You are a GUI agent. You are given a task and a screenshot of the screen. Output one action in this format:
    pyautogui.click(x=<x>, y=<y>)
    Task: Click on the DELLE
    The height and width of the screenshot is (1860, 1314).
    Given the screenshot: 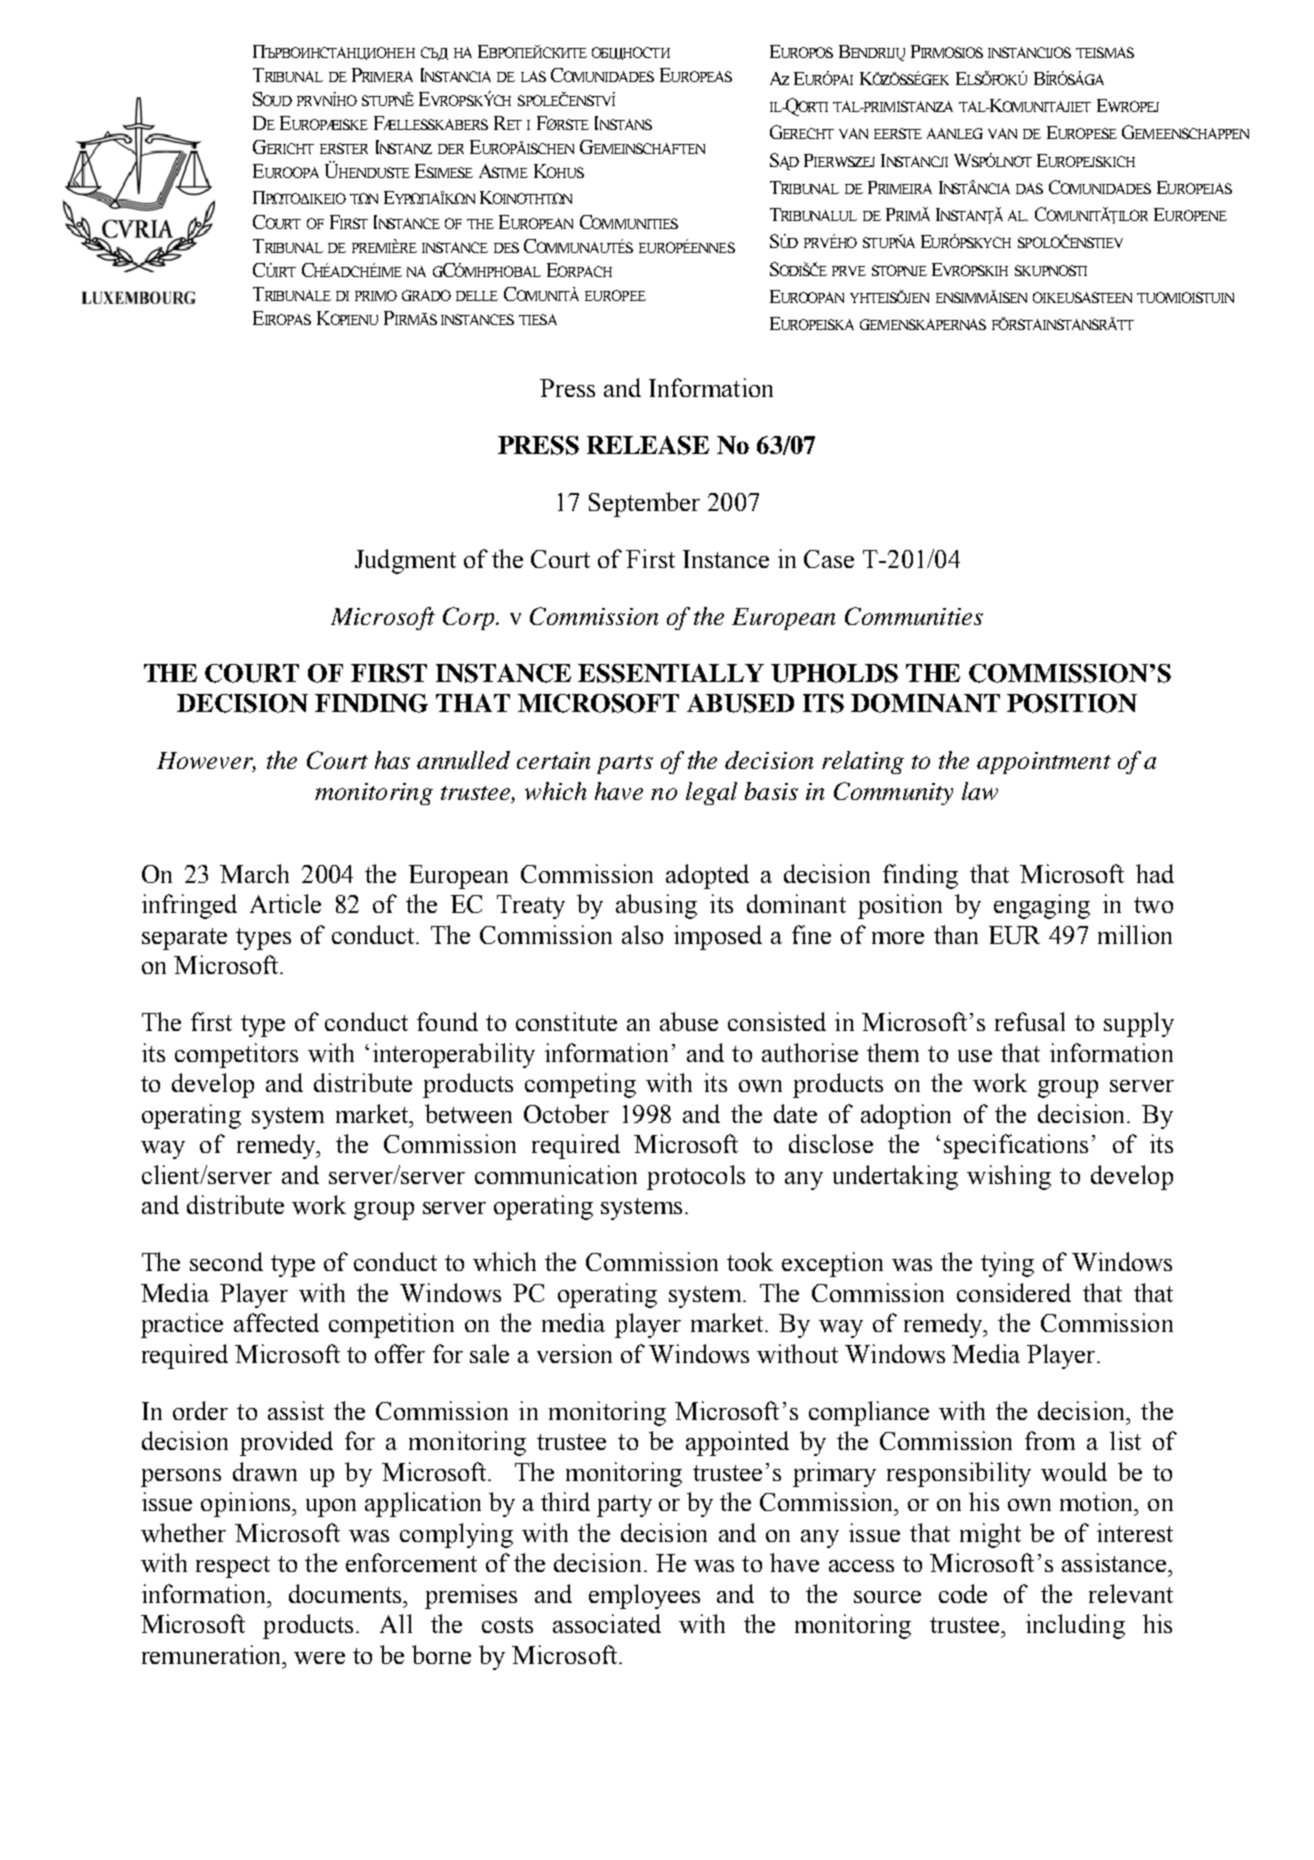 What is the action you would take?
    pyautogui.click(x=477, y=296)
